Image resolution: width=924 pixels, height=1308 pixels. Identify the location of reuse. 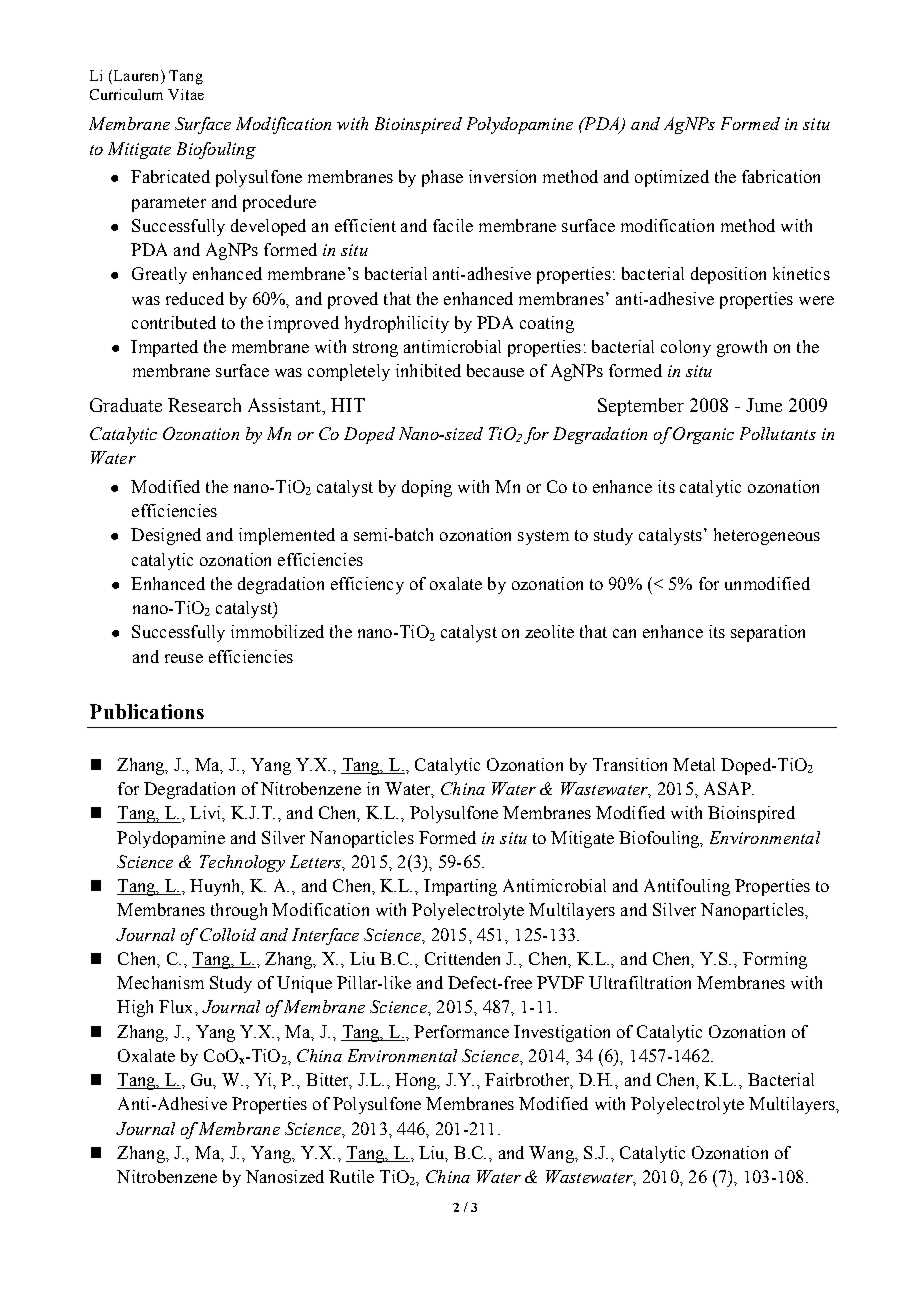
(184, 658).
